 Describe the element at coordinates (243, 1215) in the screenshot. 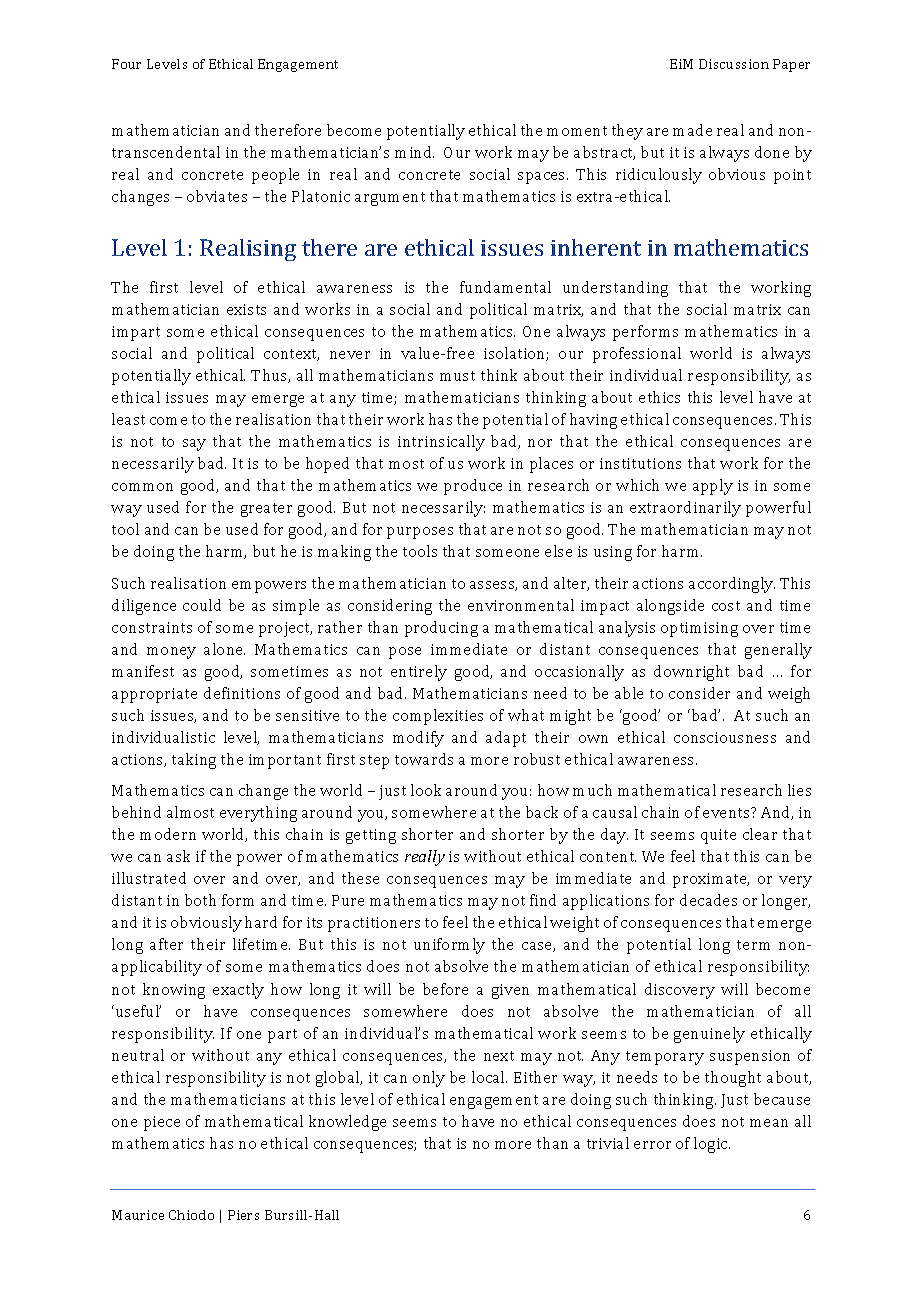

I see `Piers` at that location.
